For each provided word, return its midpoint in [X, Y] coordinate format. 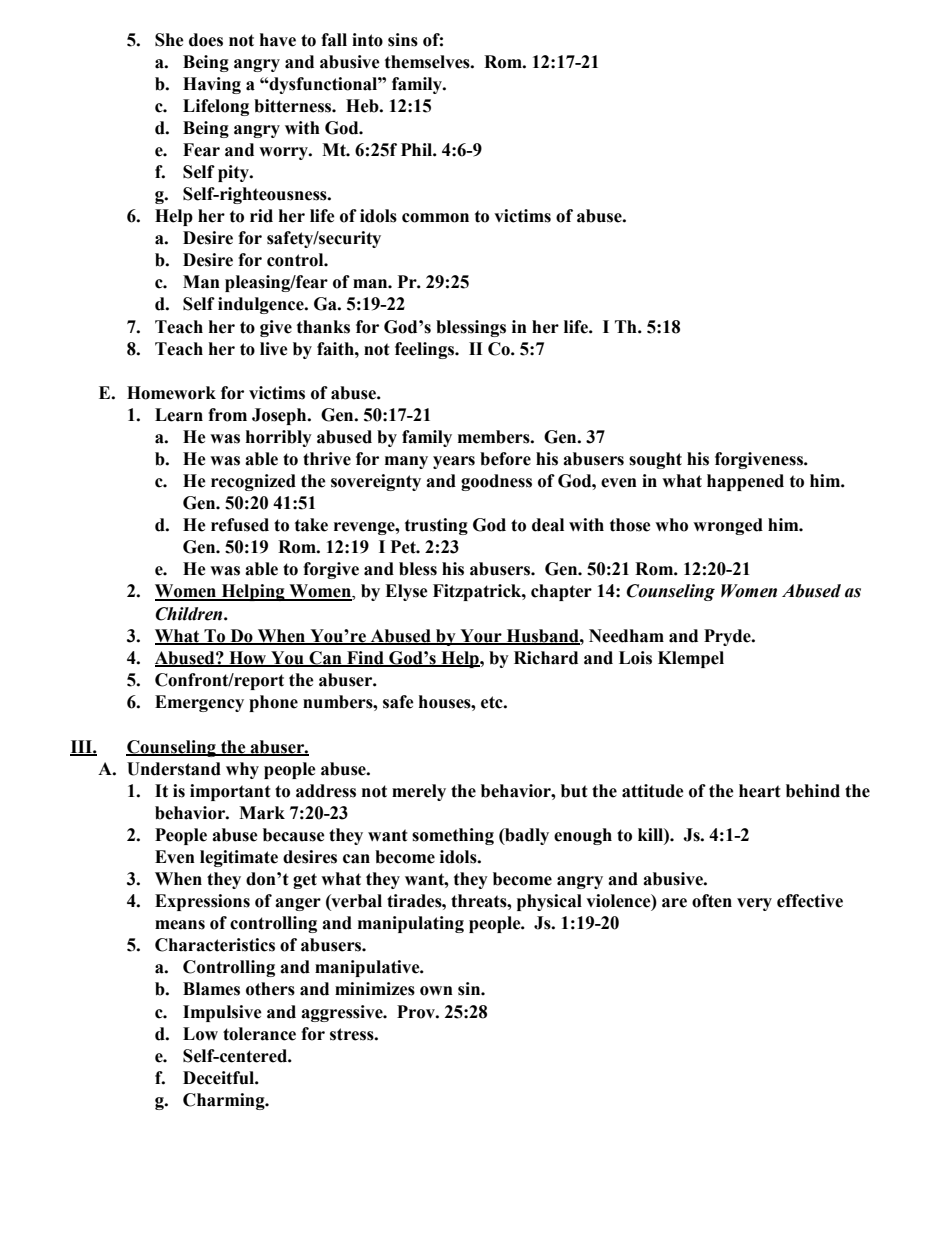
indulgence [262, 305]
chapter [561, 592]
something [453, 836]
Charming [225, 1101]
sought [655, 460]
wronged [728, 526]
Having [212, 85]
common [435, 218]
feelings [426, 350]
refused [240, 525]
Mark [262, 813]
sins [403, 40]
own [436, 991]
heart [760, 791]
